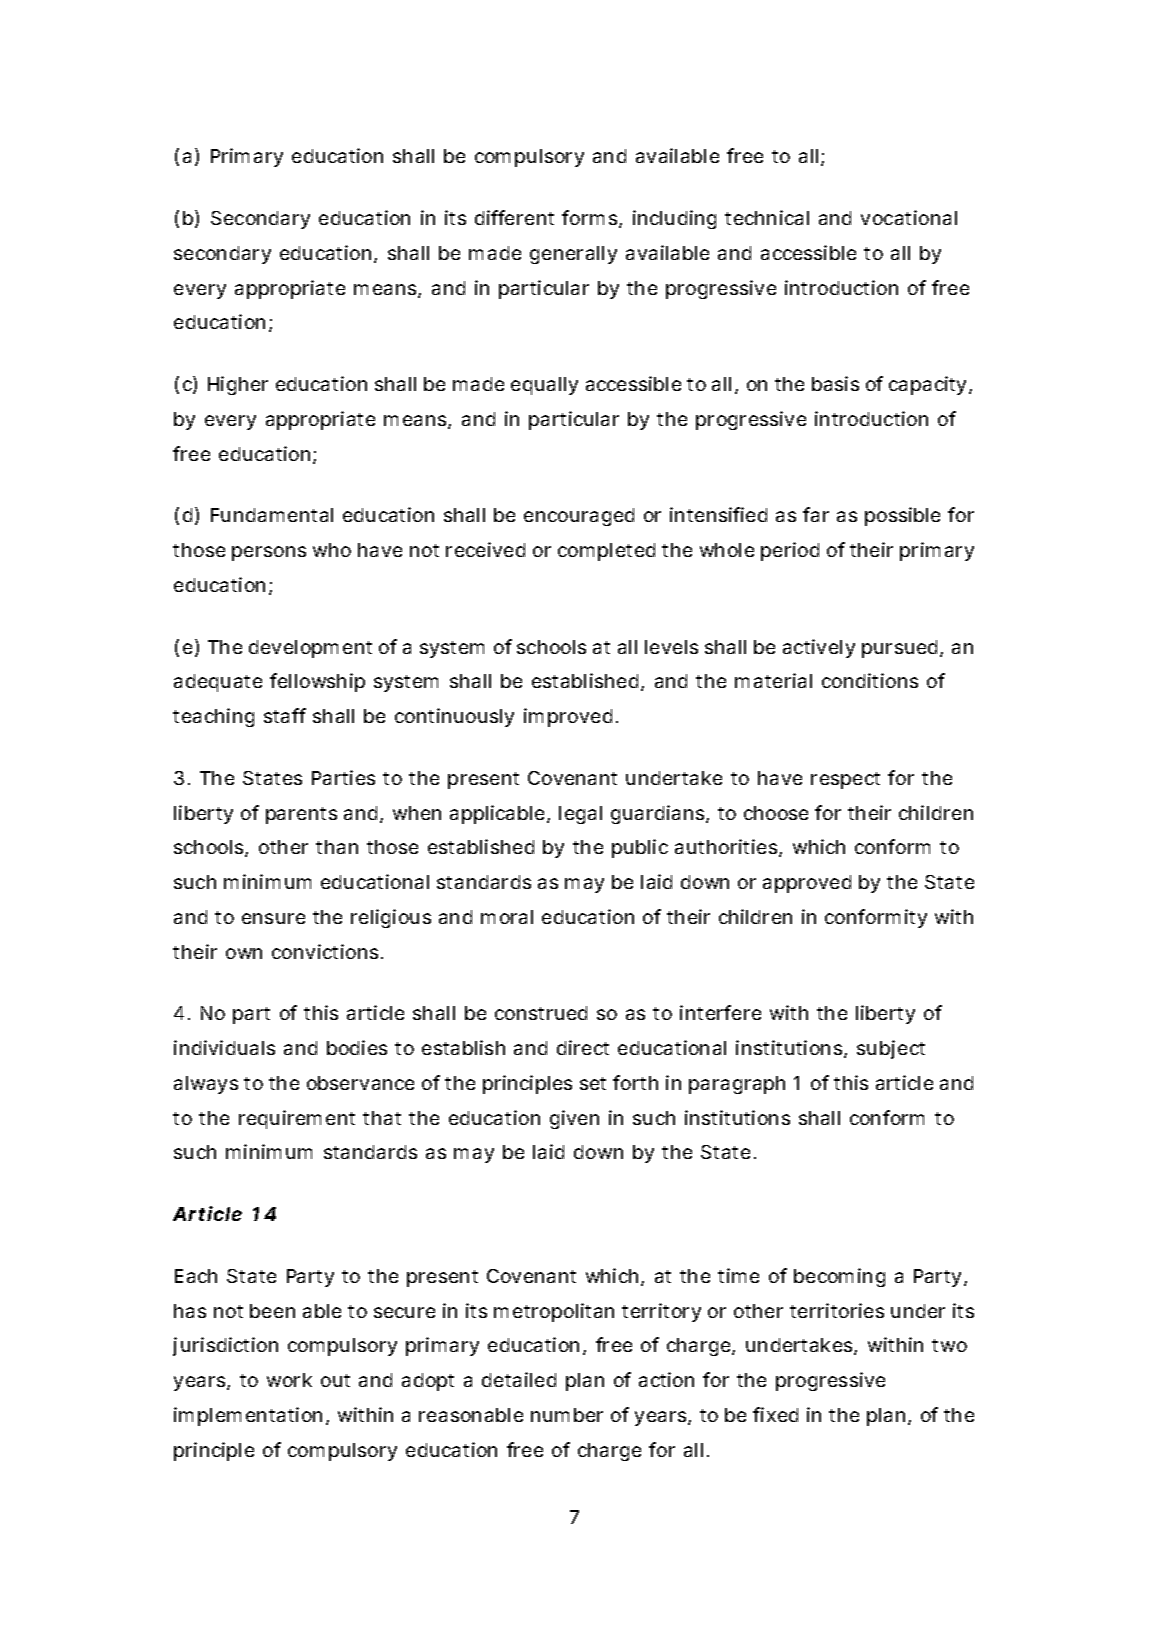 The height and width of the screenshot is (1625, 1149). I want to click on approved, so click(807, 884).
